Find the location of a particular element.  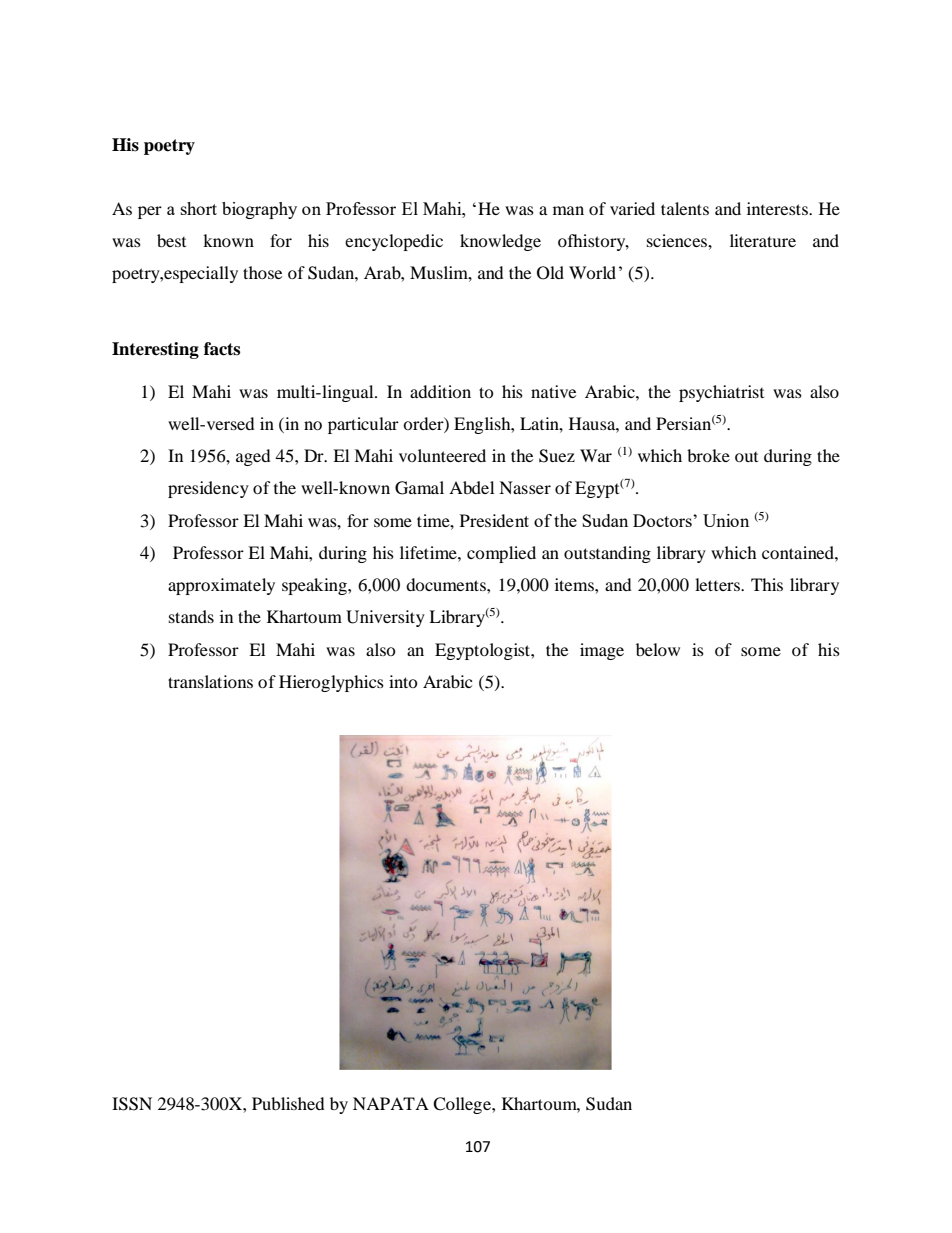

below is located at coordinates (658, 649).
